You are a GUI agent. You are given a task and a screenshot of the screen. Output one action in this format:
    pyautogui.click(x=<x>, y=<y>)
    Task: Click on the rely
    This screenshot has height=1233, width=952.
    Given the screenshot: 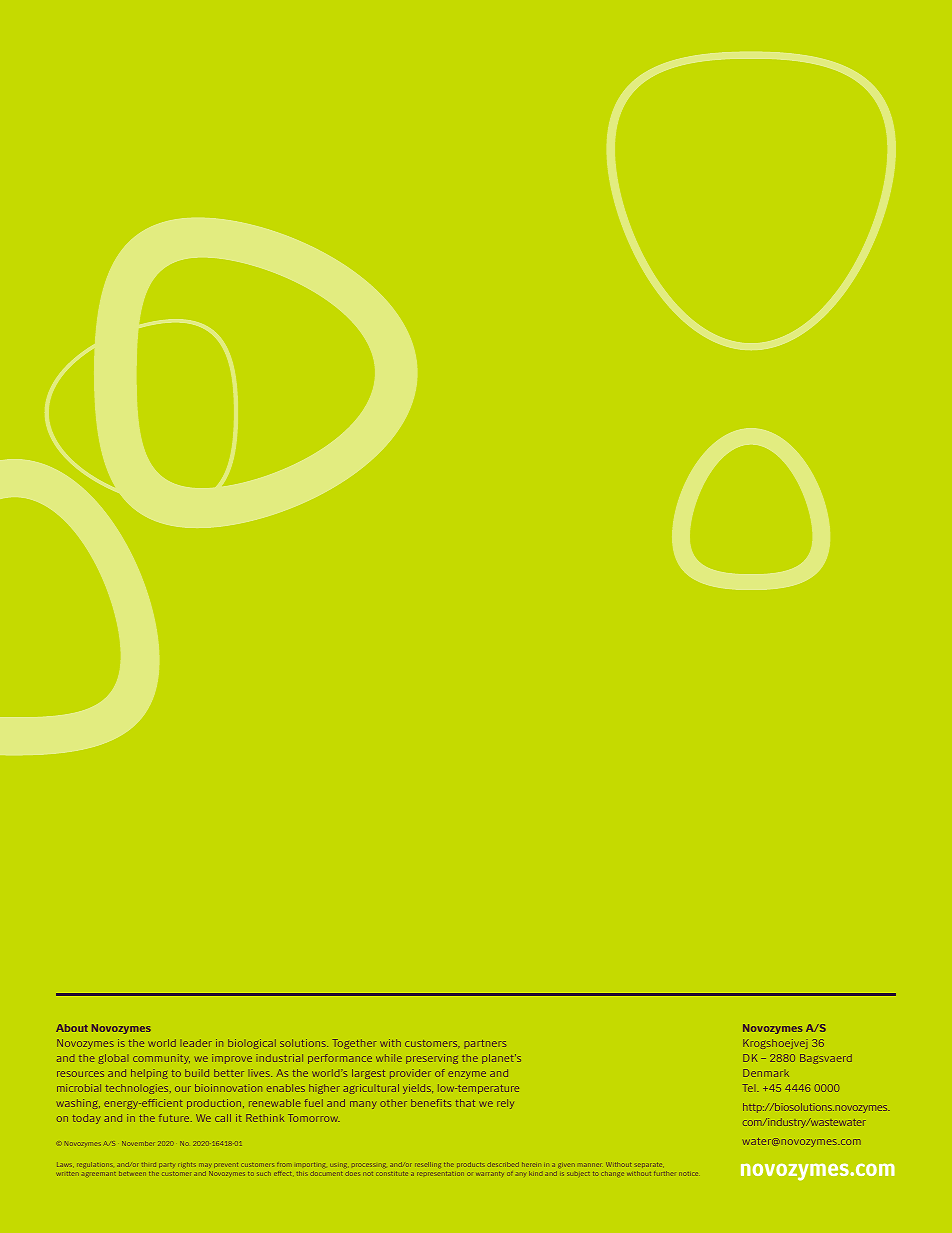 What is the action you would take?
    pyautogui.click(x=505, y=1104)
